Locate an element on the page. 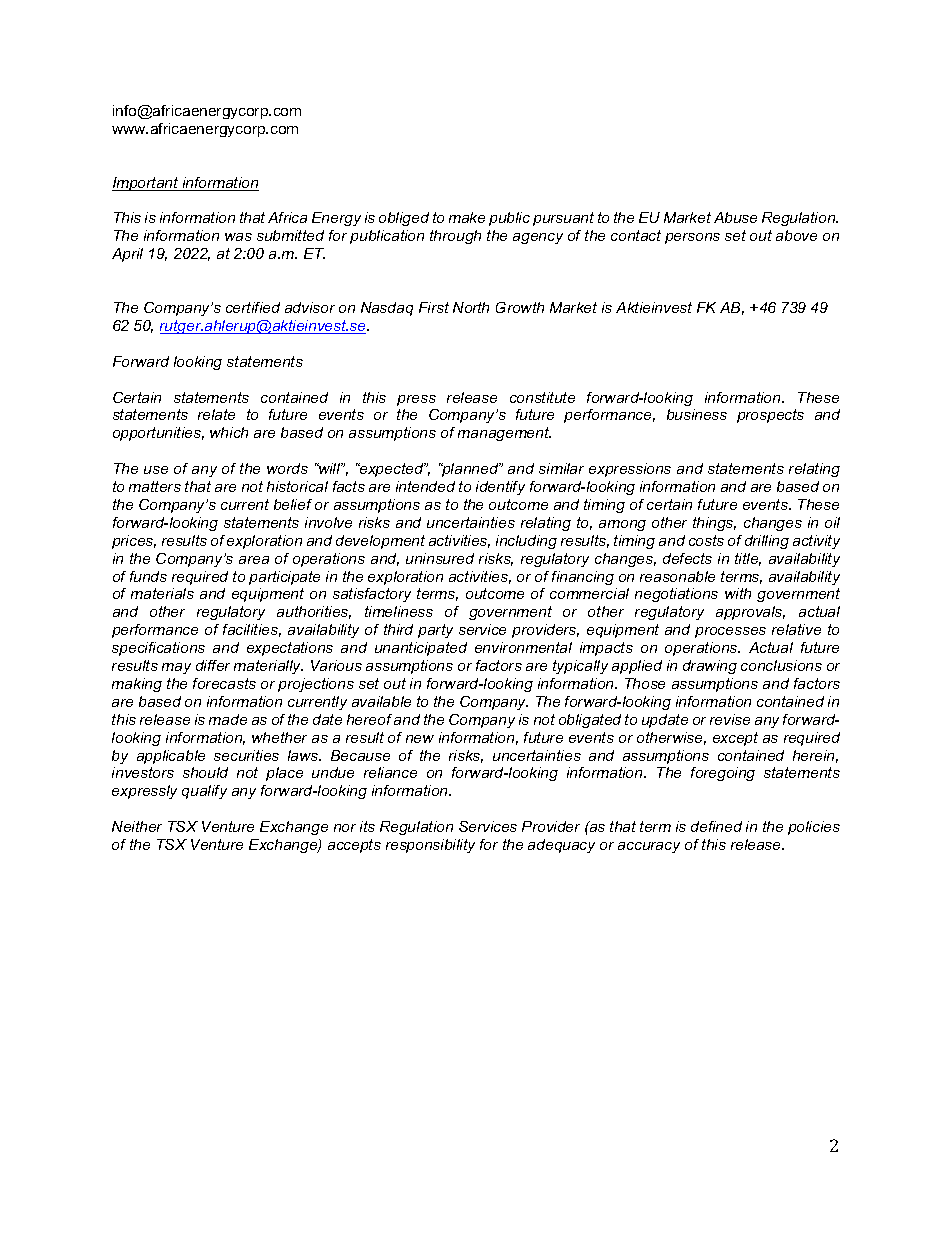 The height and width of the page is (1233, 952). make is located at coordinates (467, 217).
